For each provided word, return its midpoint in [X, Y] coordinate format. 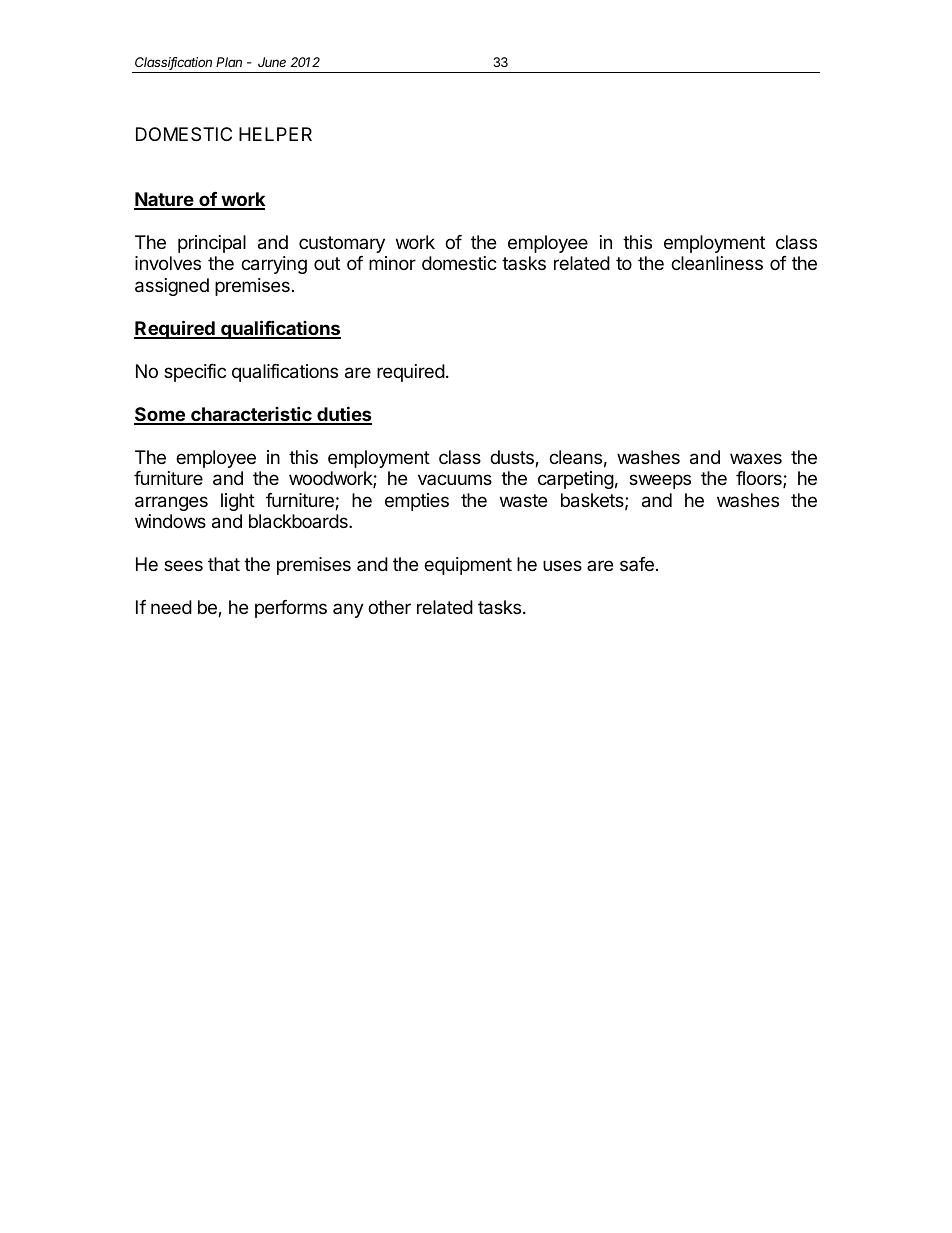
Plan [229, 62]
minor [392, 263]
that [224, 564]
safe [637, 564]
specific [195, 373]
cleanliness [717, 263]
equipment [468, 566]
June [272, 62]
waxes [756, 458]
